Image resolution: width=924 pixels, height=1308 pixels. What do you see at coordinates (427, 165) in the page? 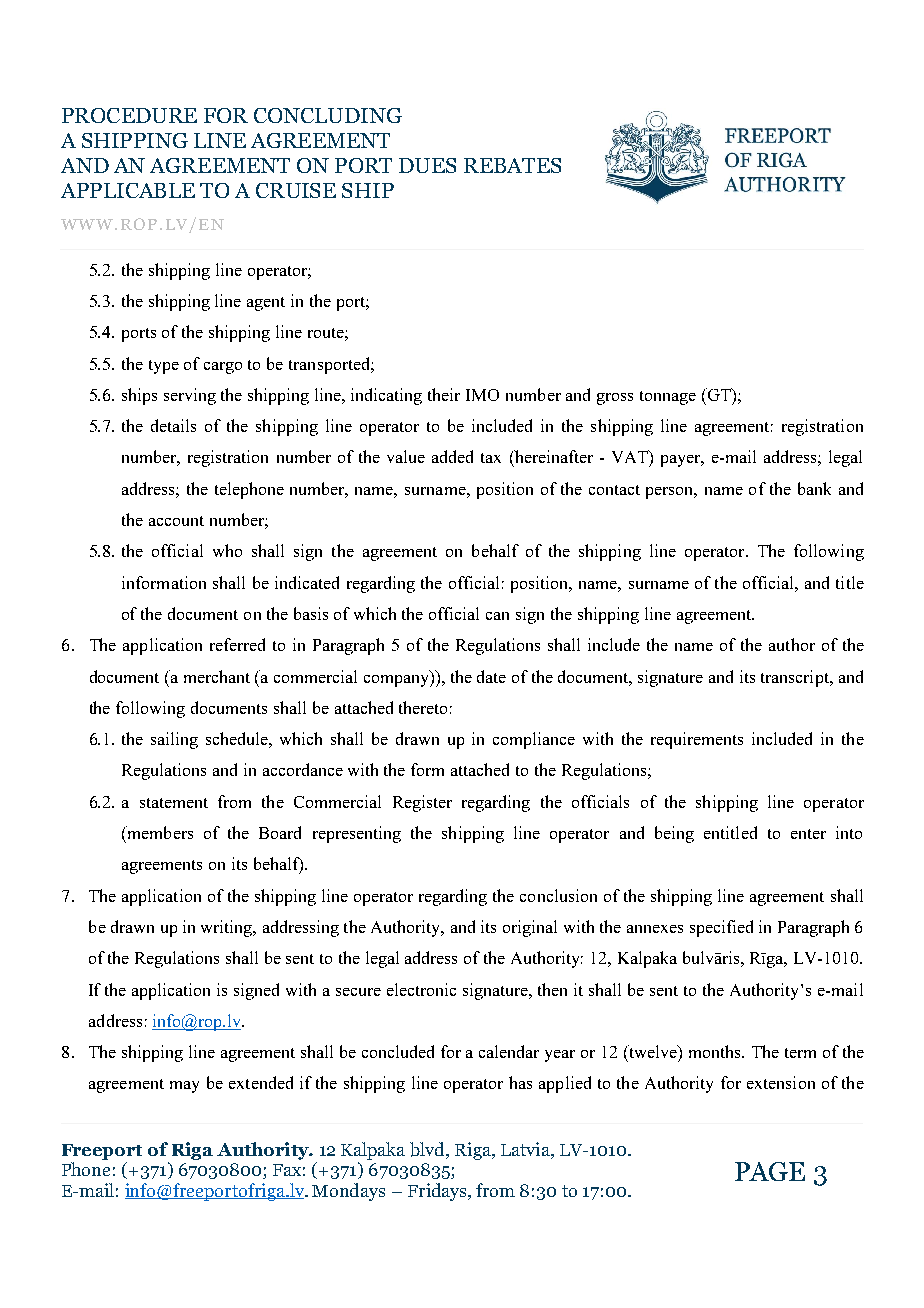
I see `DUES` at bounding box center [427, 165].
